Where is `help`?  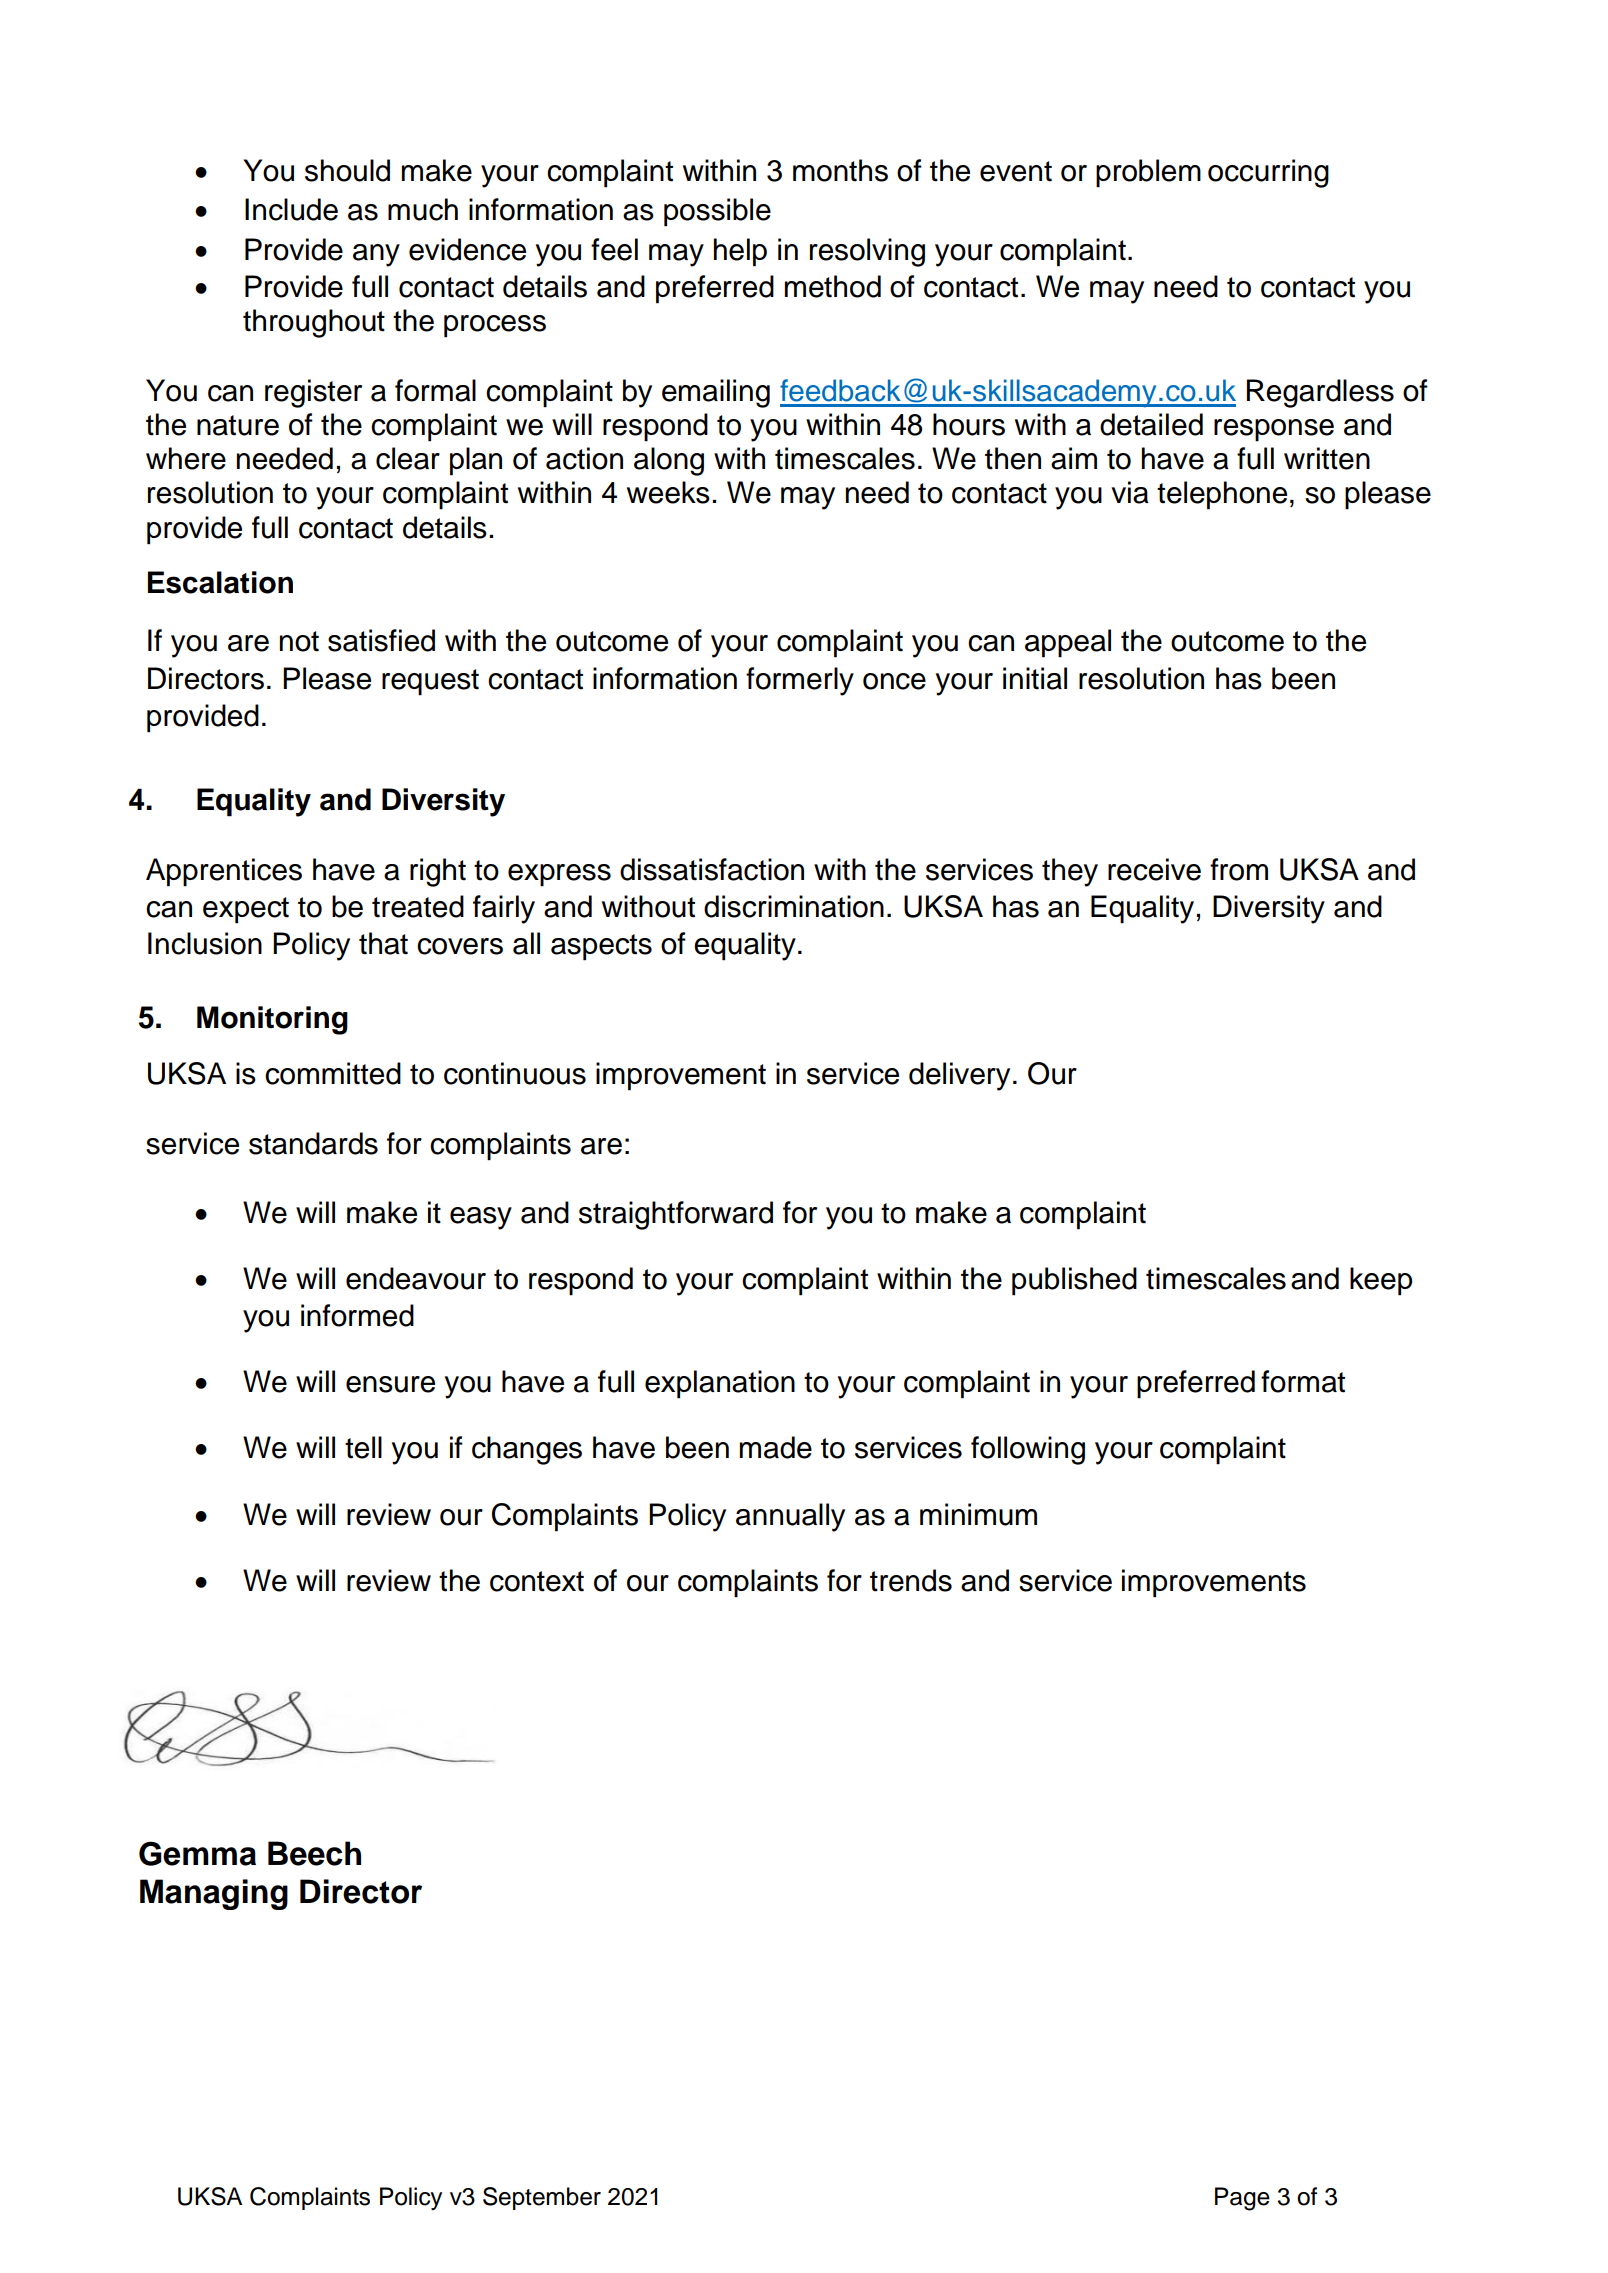 help is located at coordinates (740, 252).
